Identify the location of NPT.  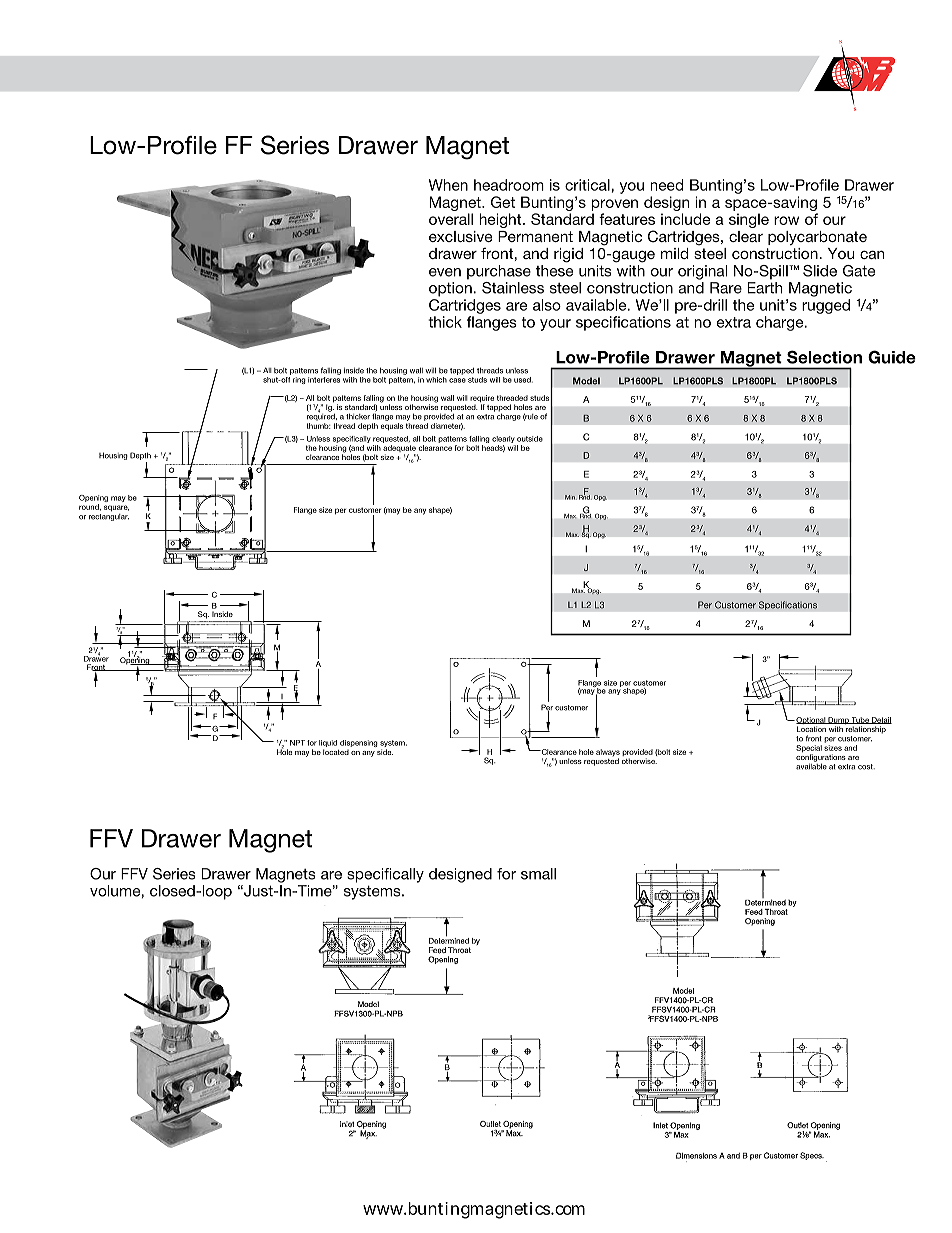
(297, 743).
